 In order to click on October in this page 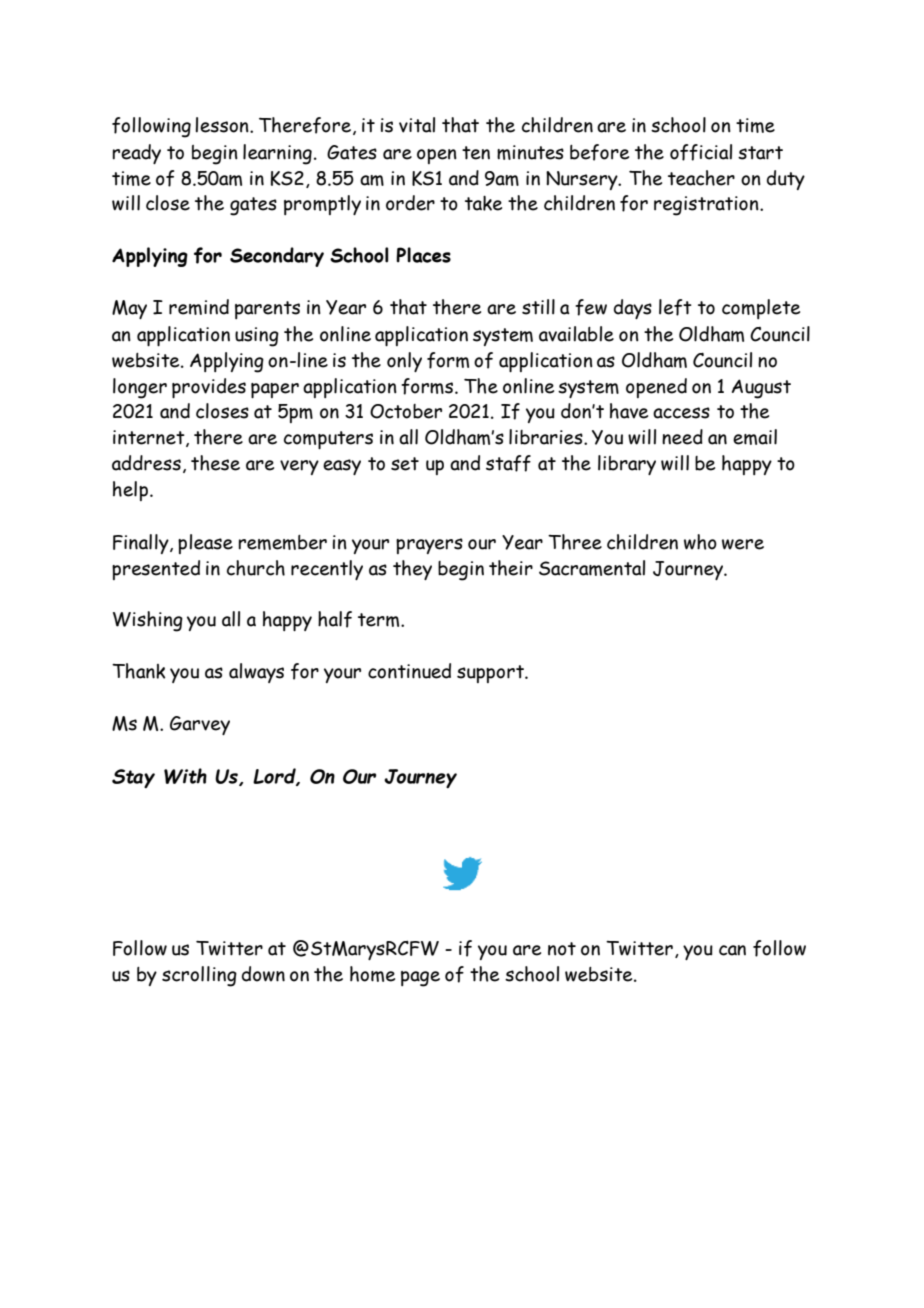, I will do `click(406, 411)`.
